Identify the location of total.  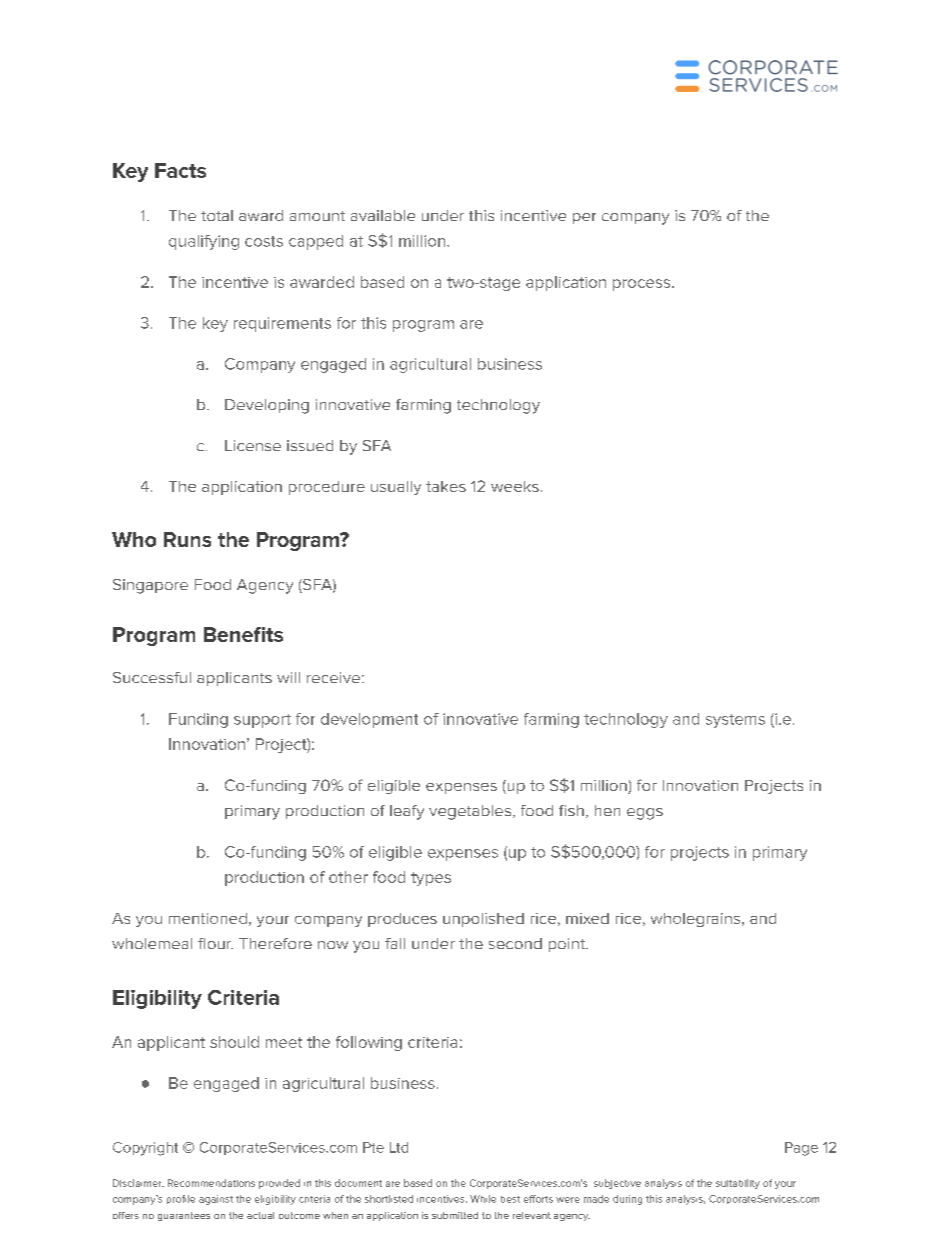
(217, 215).
